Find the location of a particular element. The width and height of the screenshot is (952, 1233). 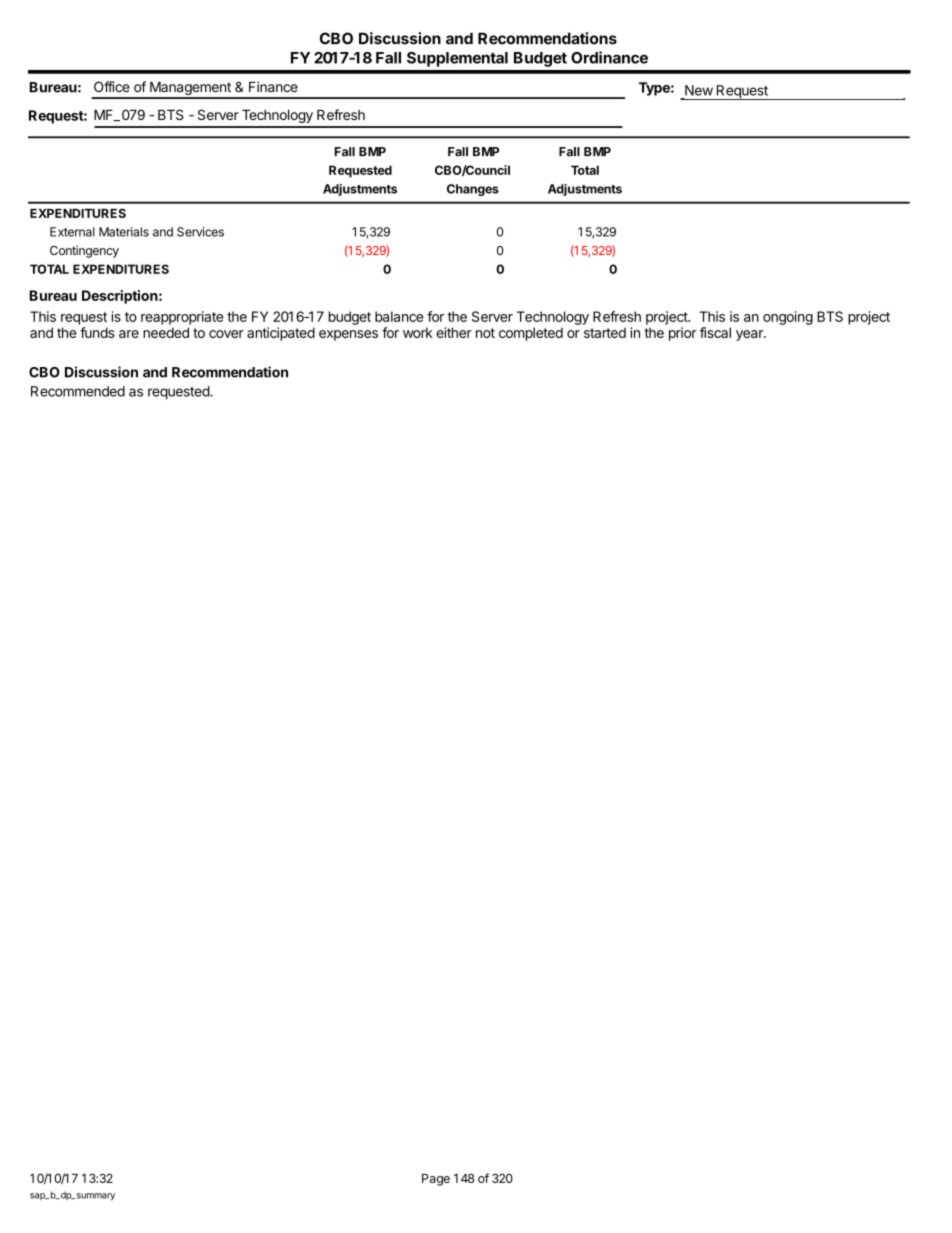

started is located at coordinates (605, 332).
